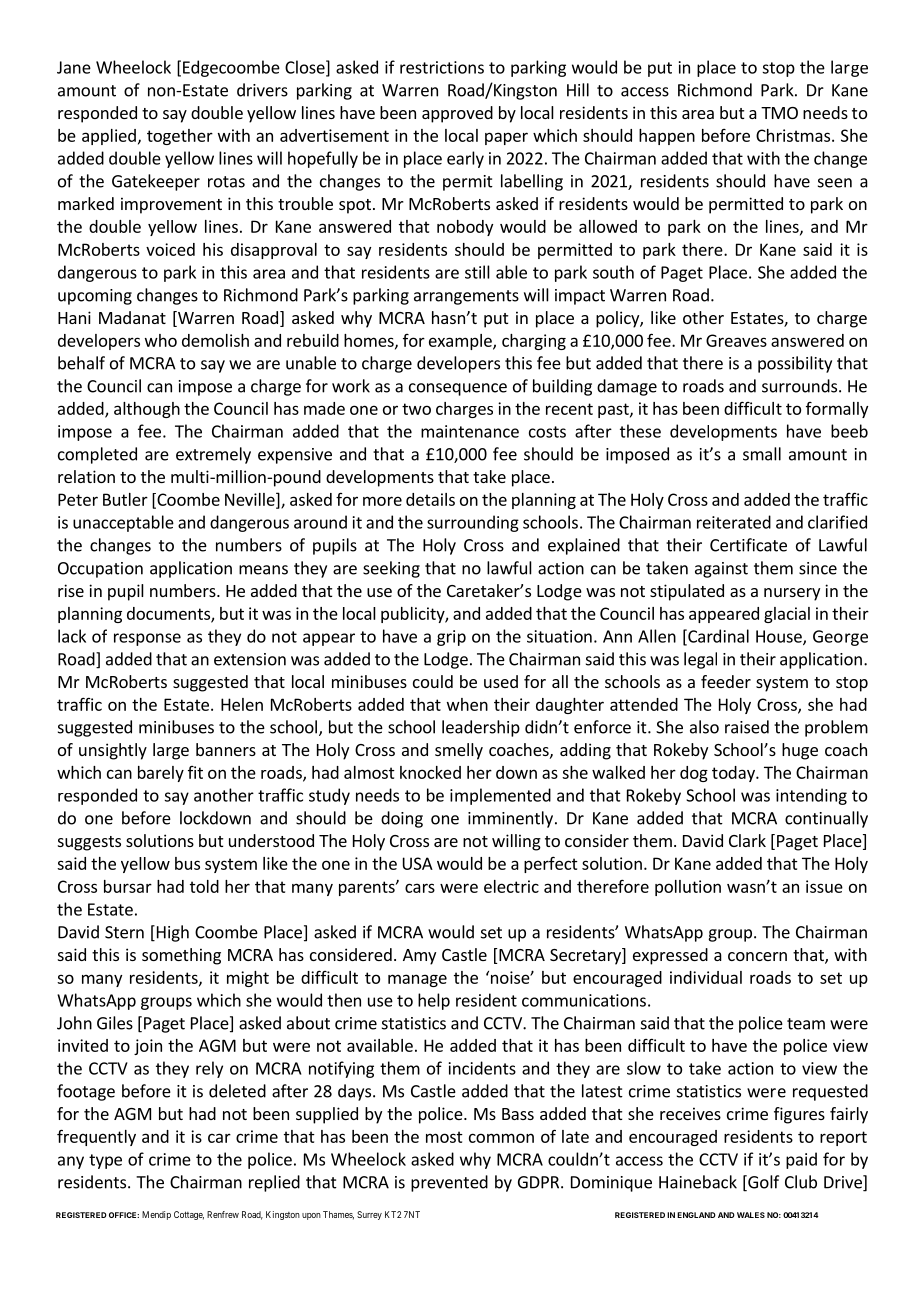 The width and height of the screenshot is (924, 1307). I want to click on approved, so click(457, 114).
